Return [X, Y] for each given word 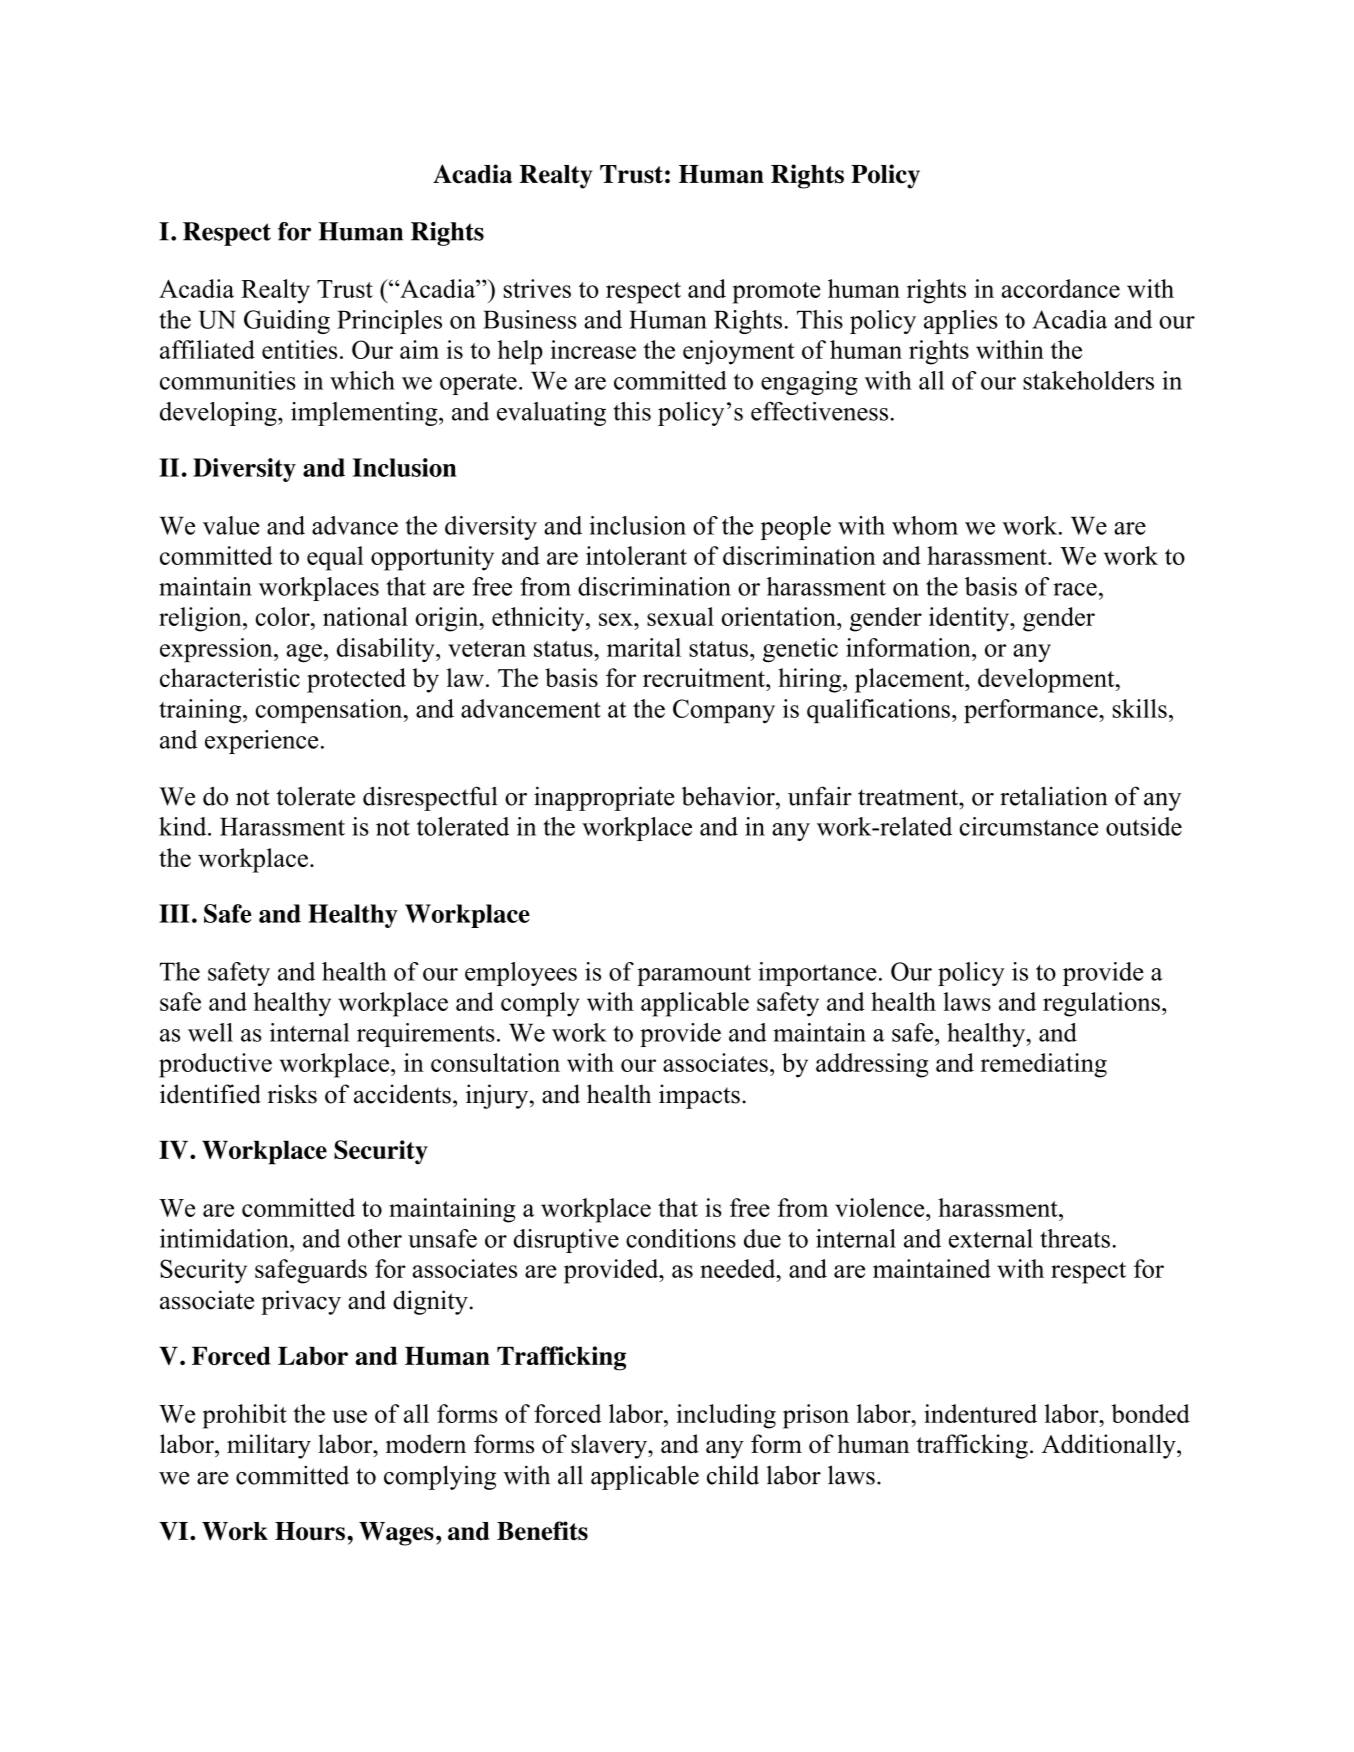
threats [1075, 1238]
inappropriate [604, 798]
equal [335, 558]
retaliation [1054, 796]
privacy [301, 1302]
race [1075, 589]
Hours [310, 1531]
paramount [694, 975]
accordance [1061, 288]
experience [261, 742]
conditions [681, 1238]
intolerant [636, 555]
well [210, 1032]
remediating [1044, 1065]
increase [593, 349]
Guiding [287, 322]
